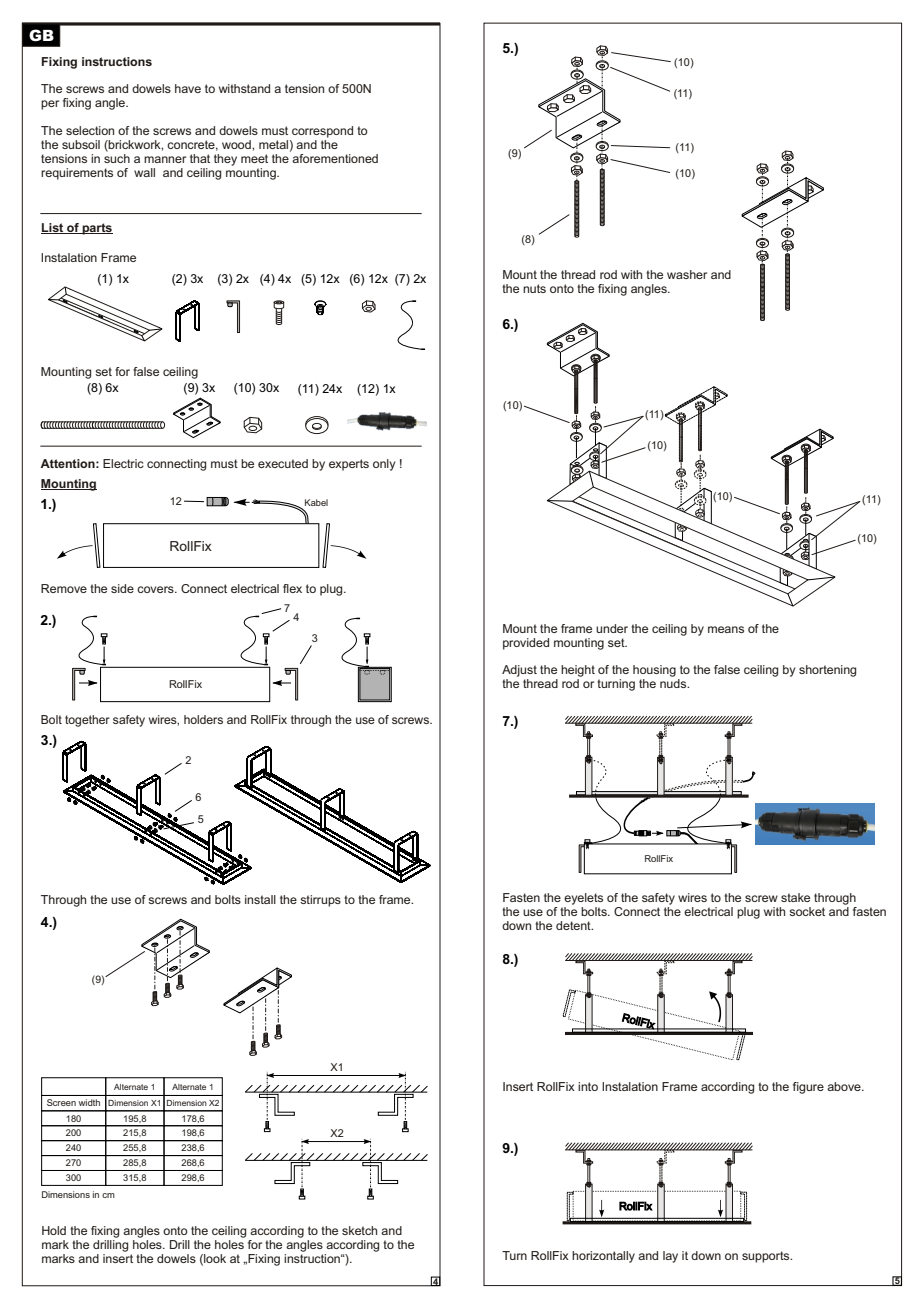  What do you see at coordinates (603, 1257) in the document?
I see `horizontally` at bounding box center [603, 1257].
